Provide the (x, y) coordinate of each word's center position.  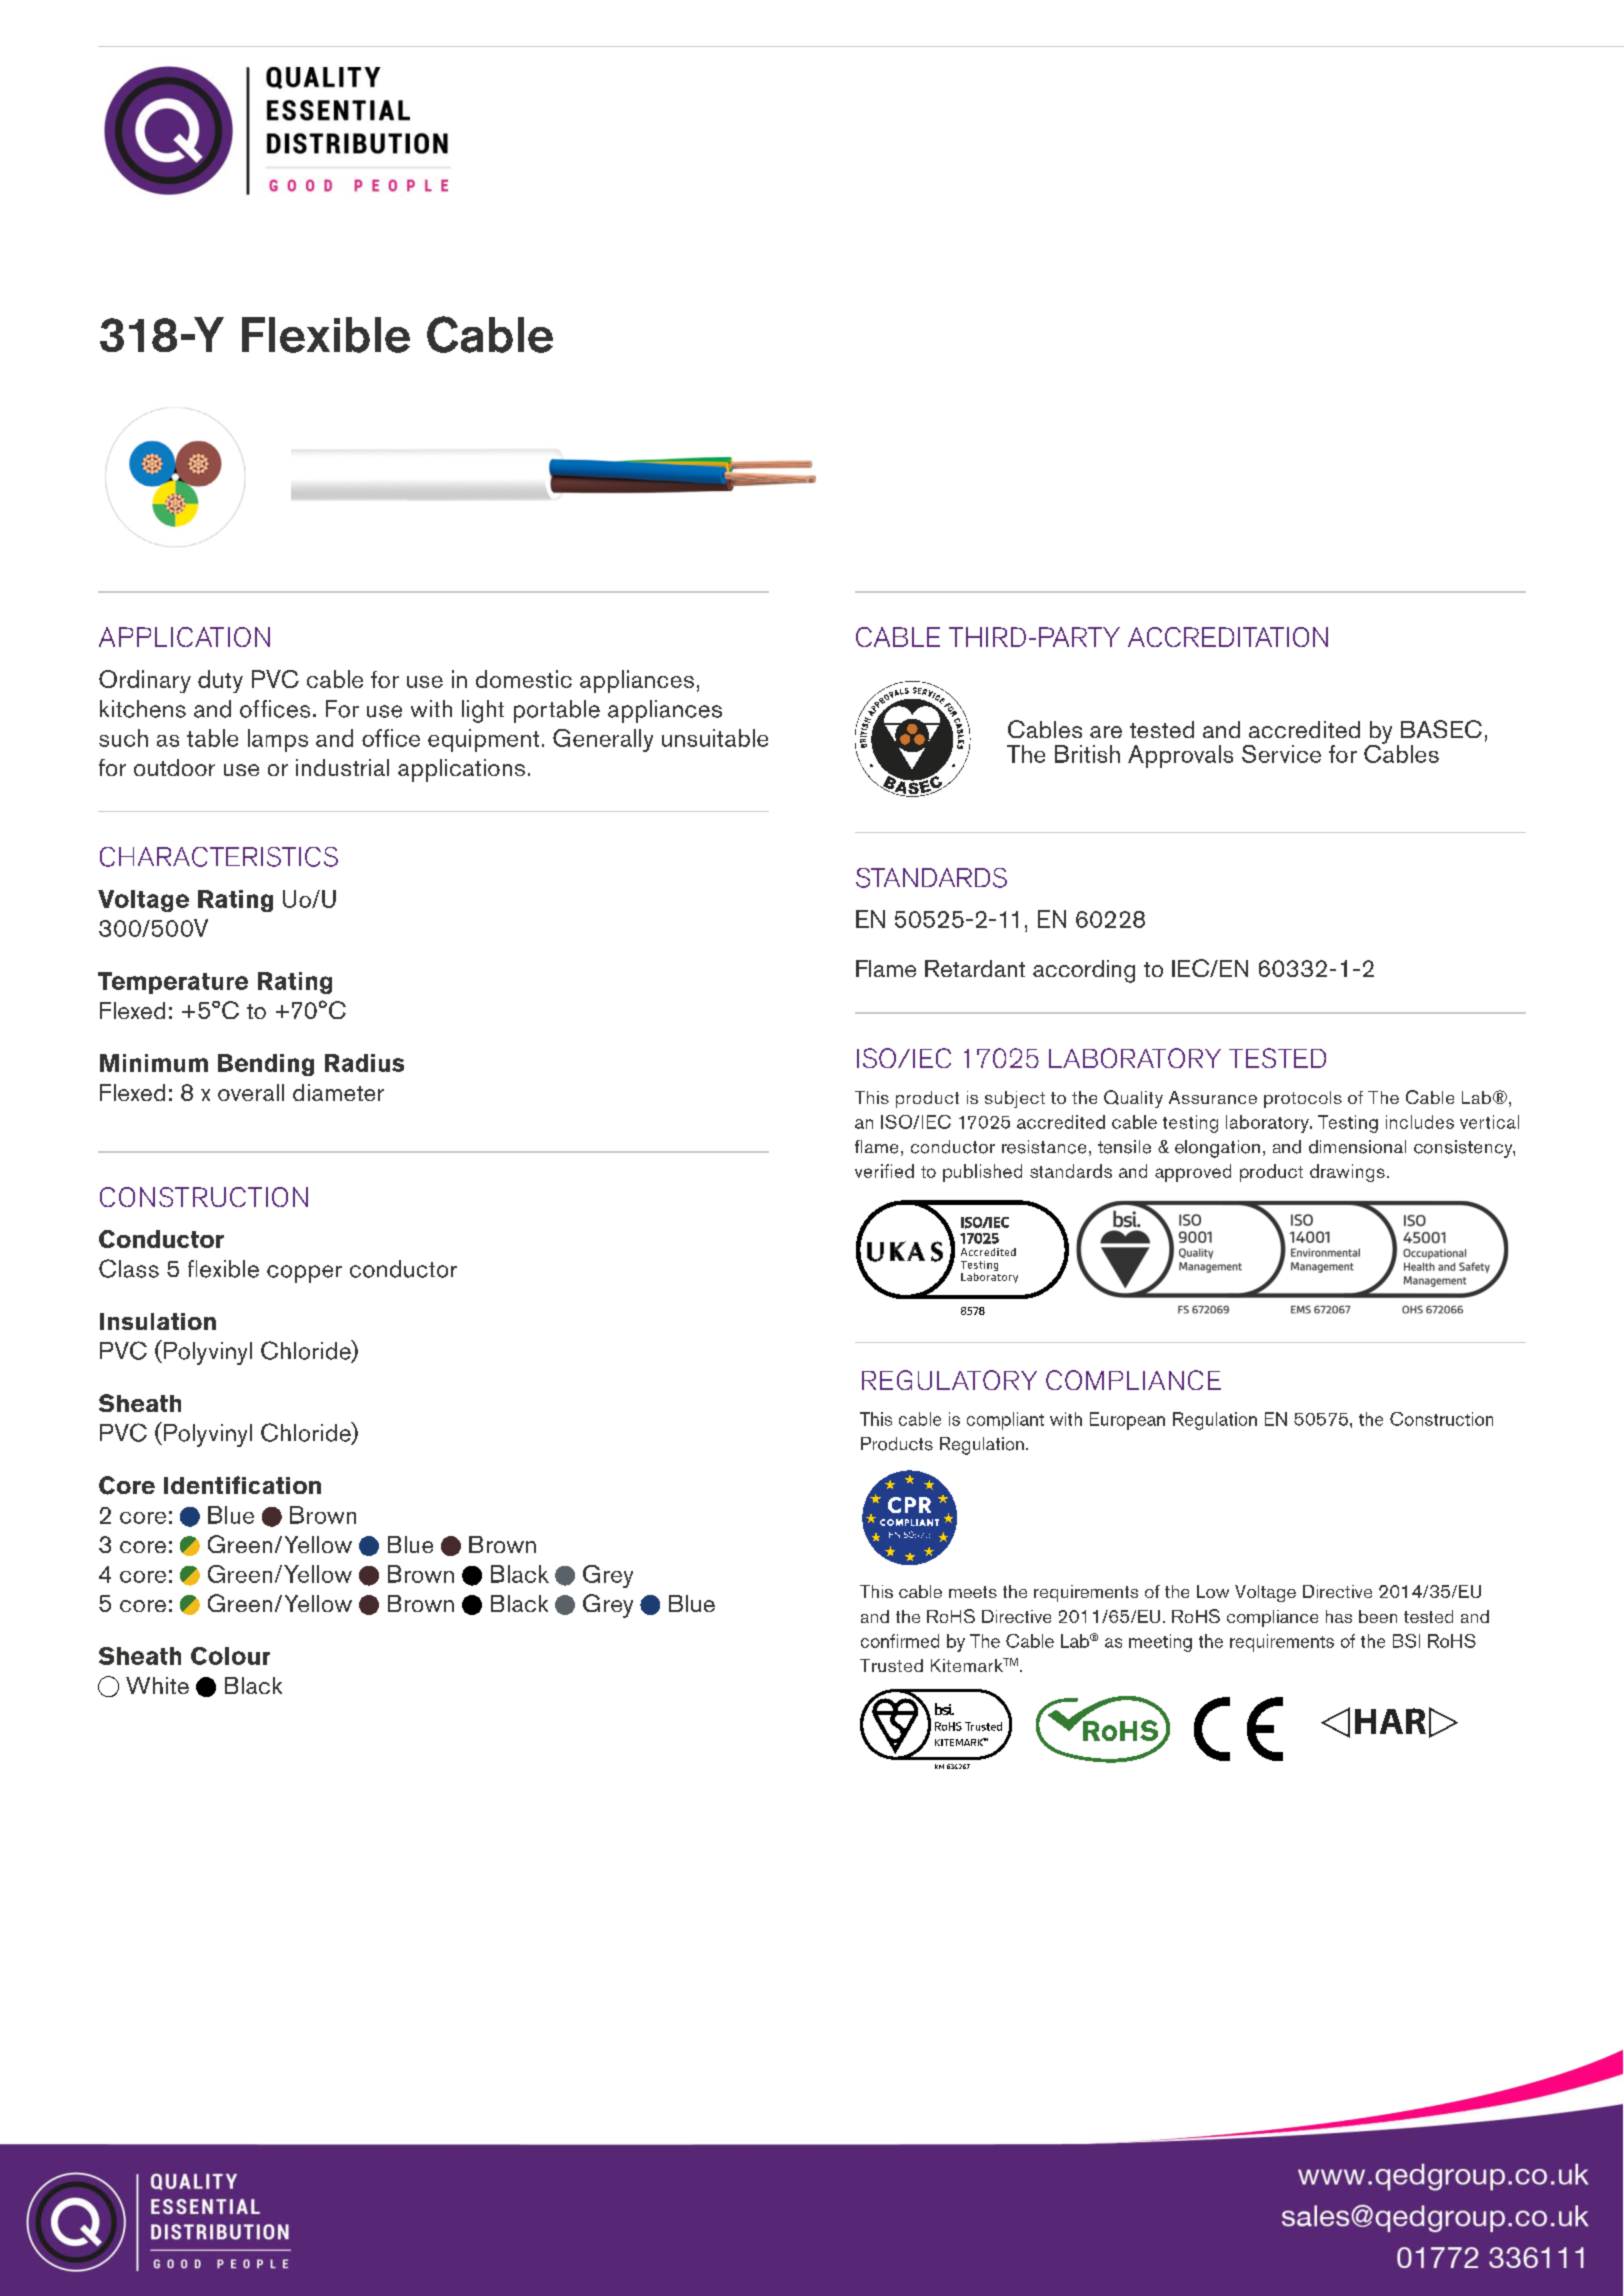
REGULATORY (949, 1380)
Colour (230, 1656)
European (1127, 1421)
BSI (1406, 1641)
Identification (242, 1485)
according (1084, 971)
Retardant (975, 968)
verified (884, 1171)
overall (251, 1092)
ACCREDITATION (1228, 637)
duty (220, 681)
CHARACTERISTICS (219, 857)
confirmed (900, 1641)
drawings (1347, 1173)
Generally (603, 740)
